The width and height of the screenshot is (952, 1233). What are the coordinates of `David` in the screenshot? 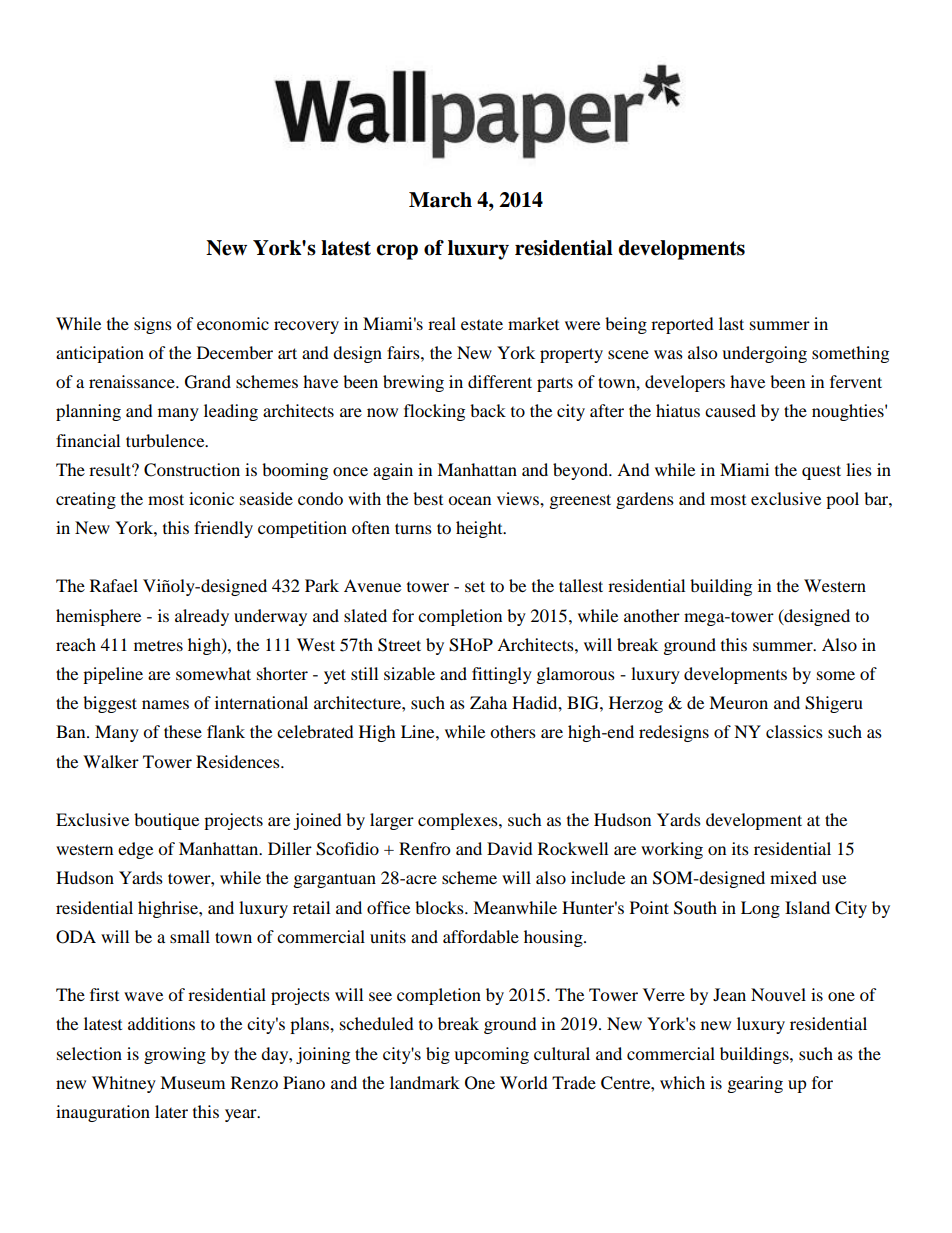 It's located at (510, 848).
